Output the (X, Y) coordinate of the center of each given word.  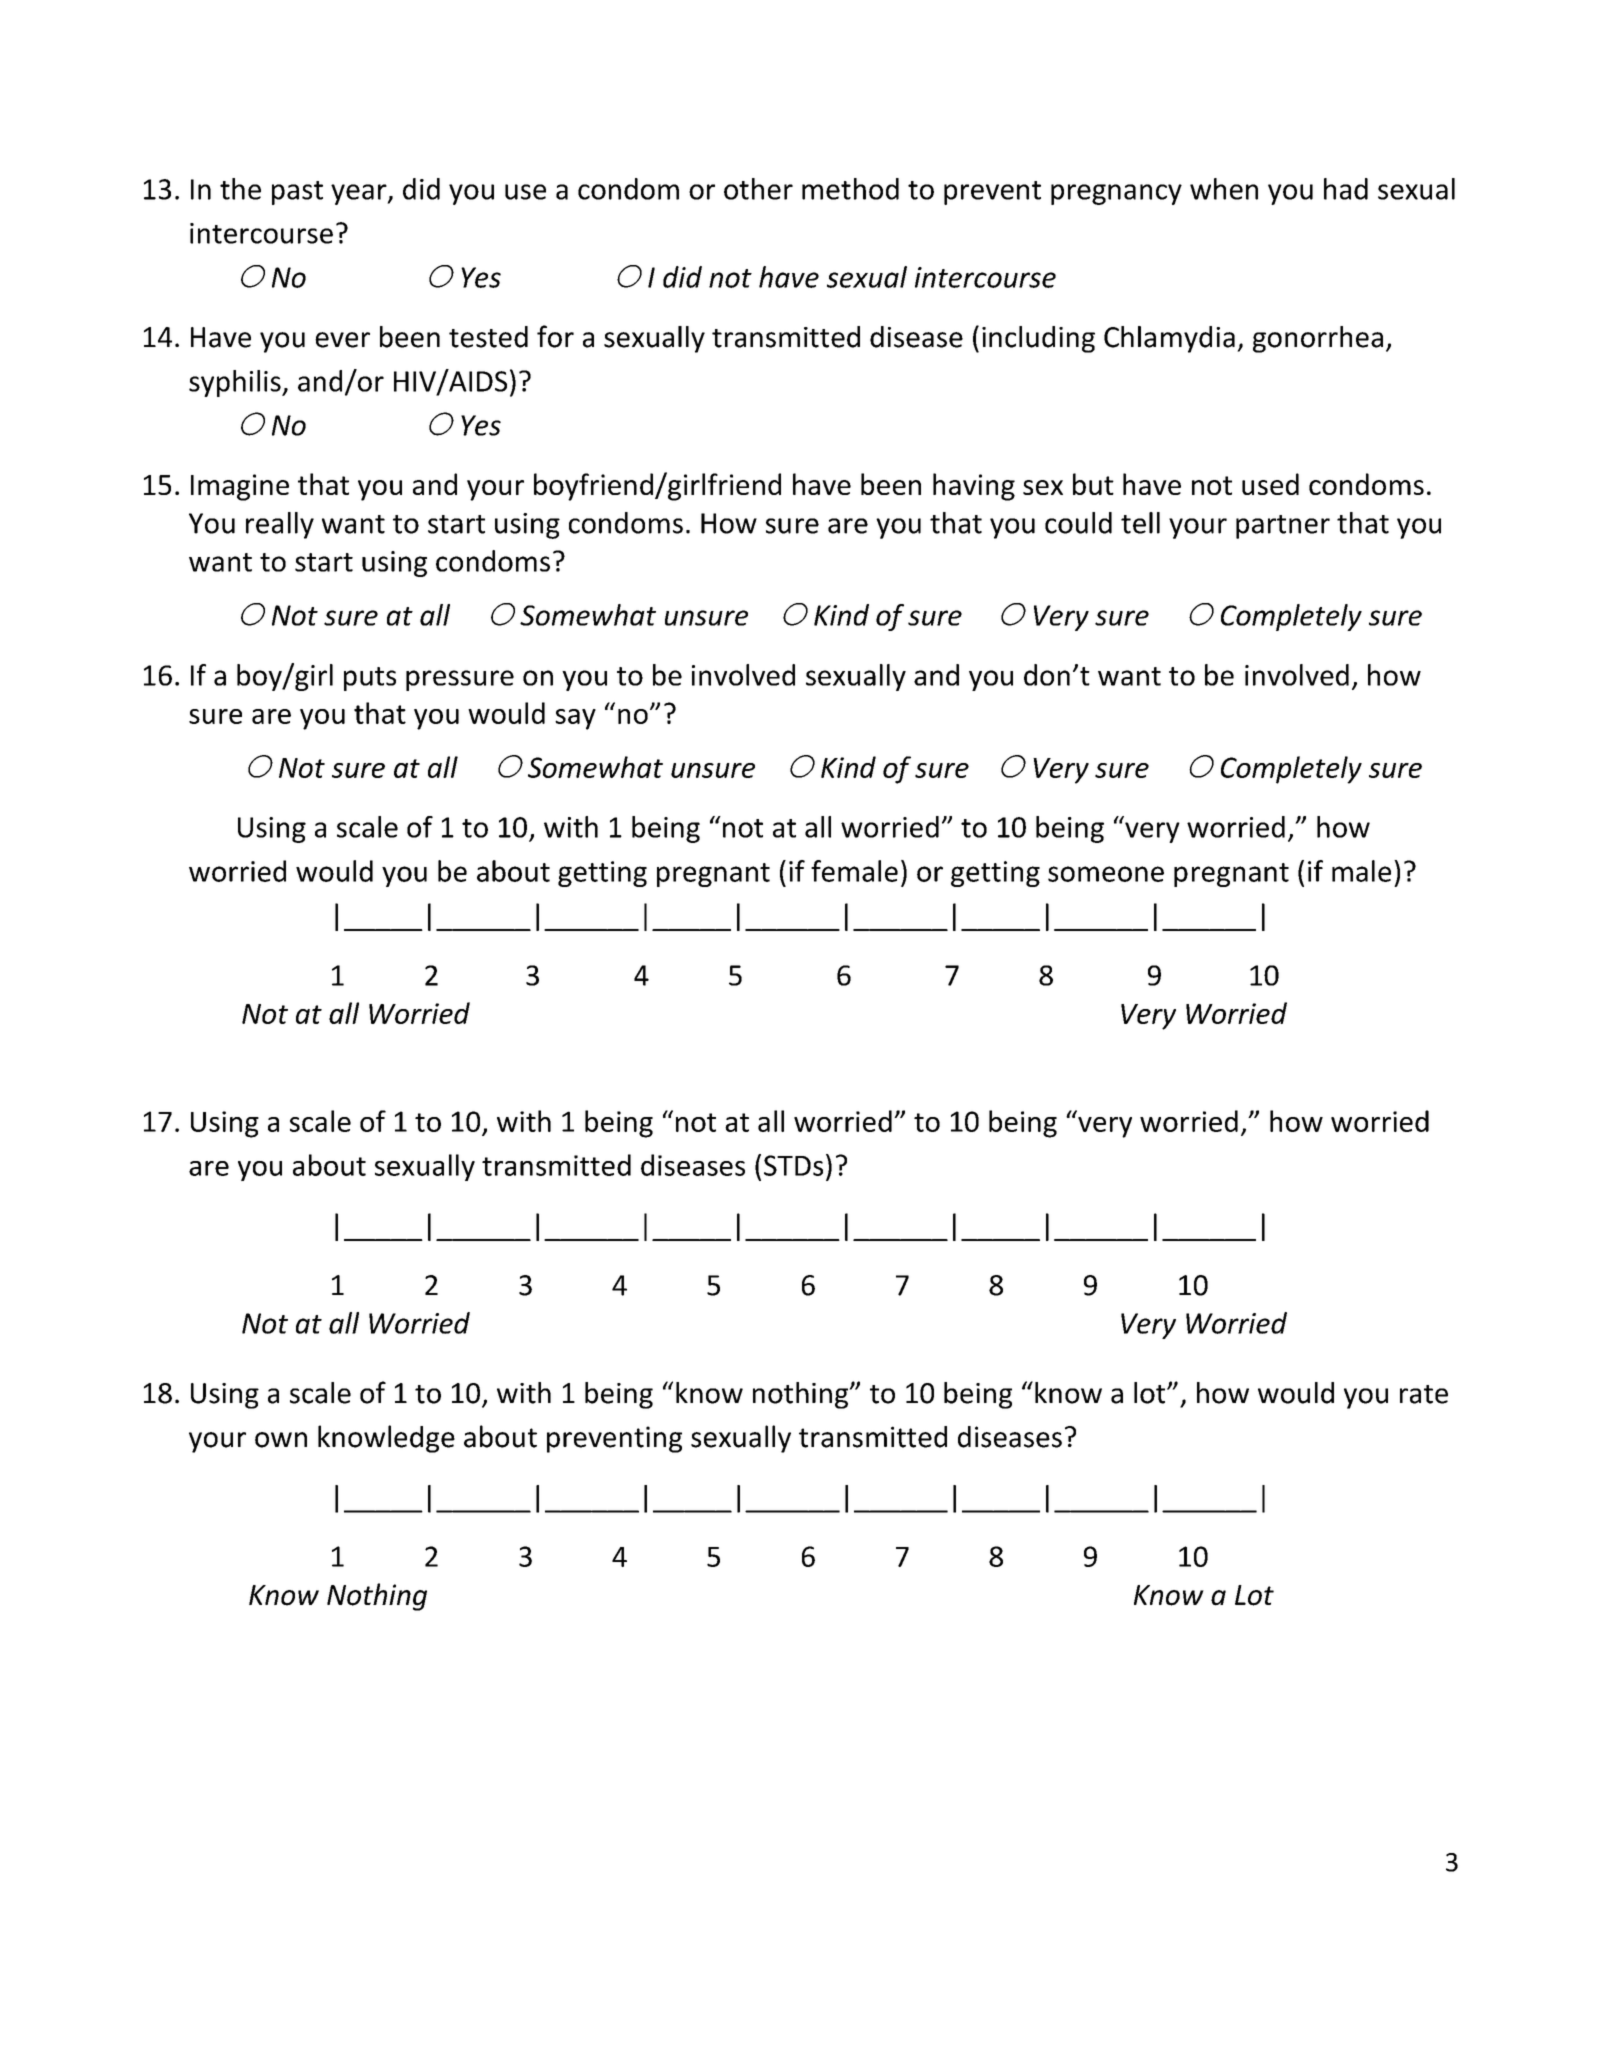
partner (1283, 527)
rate (1424, 1394)
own (281, 1440)
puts (370, 679)
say (575, 719)
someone (1106, 874)
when (1224, 189)
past (297, 193)
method (850, 189)
